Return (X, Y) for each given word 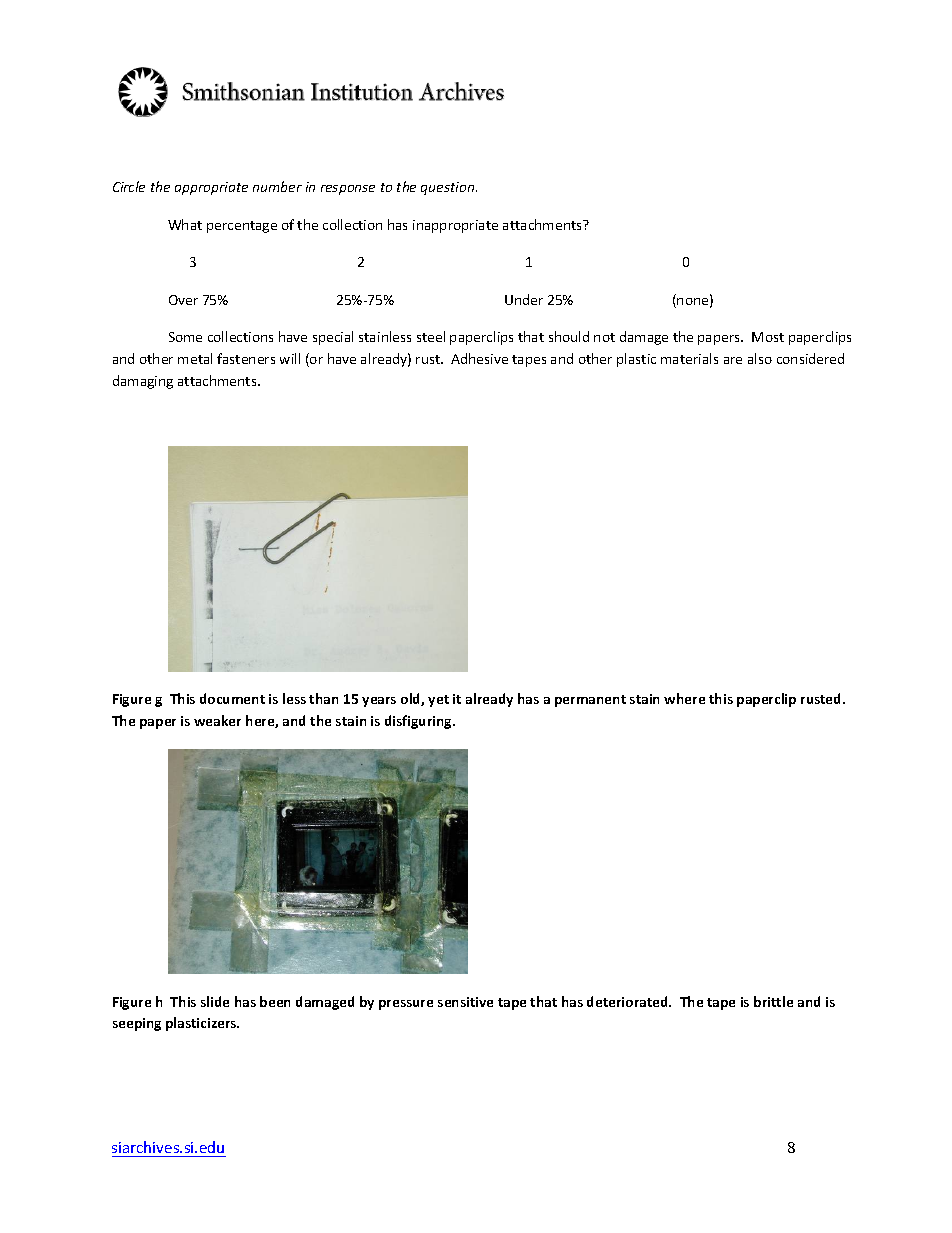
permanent (590, 701)
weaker (217, 720)
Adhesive (479, 358)
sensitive (465, 1002)
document (232, 698)
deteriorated (628, 1001)
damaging (143, 382)
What (185, 224)
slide (215, 1001)
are (733, 360)
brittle (773, 1001)
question (449, 188)
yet (438, 701)
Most (768, 337)
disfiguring (420, 722)
